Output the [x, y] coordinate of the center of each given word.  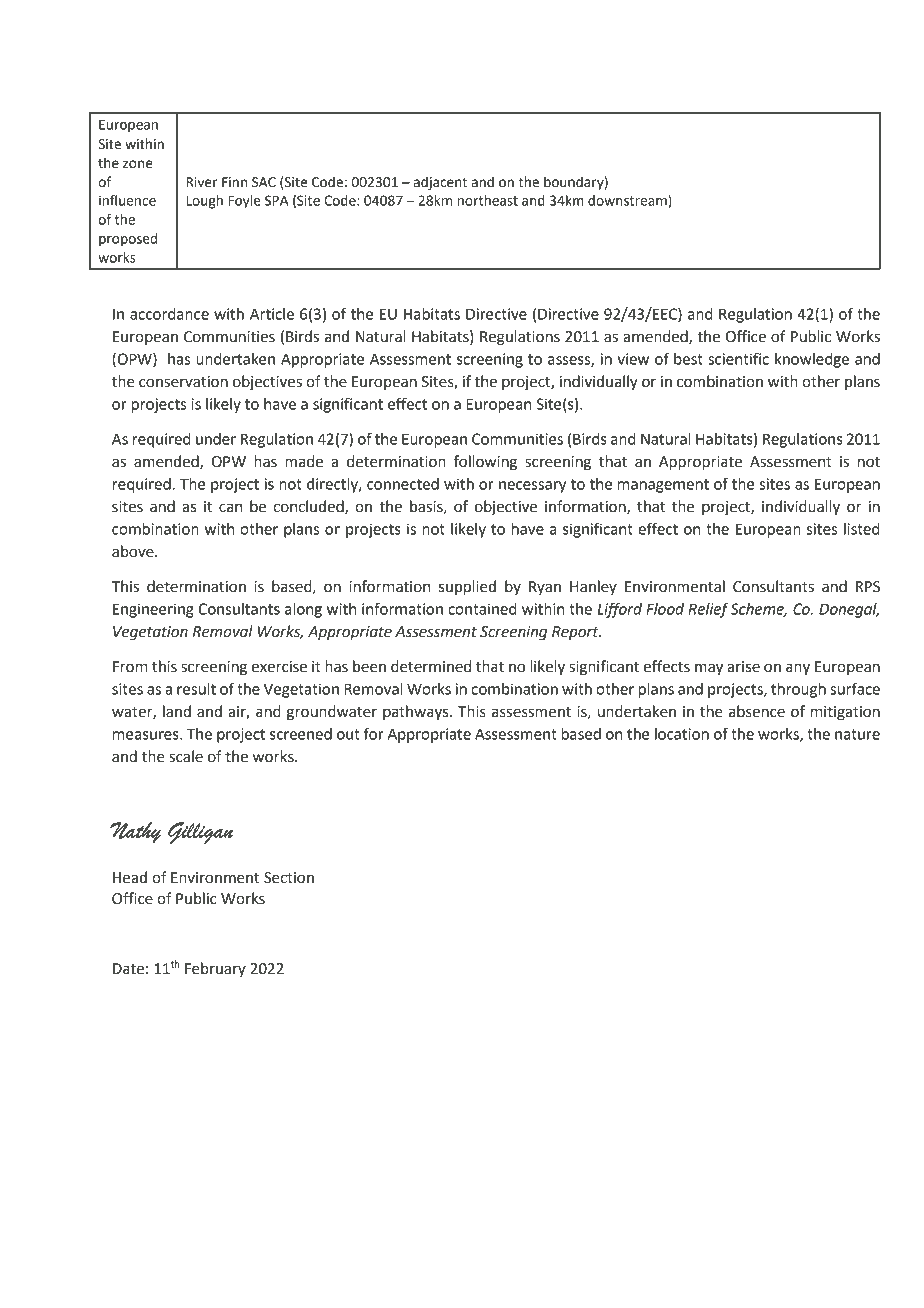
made [304, 461]
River [202, 182]
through [798, 690]
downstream [628, 201]
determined [431, 666]
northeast [487, 200]
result [196, 689]
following [485, 463]
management [663, 486]
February [215, 969]
